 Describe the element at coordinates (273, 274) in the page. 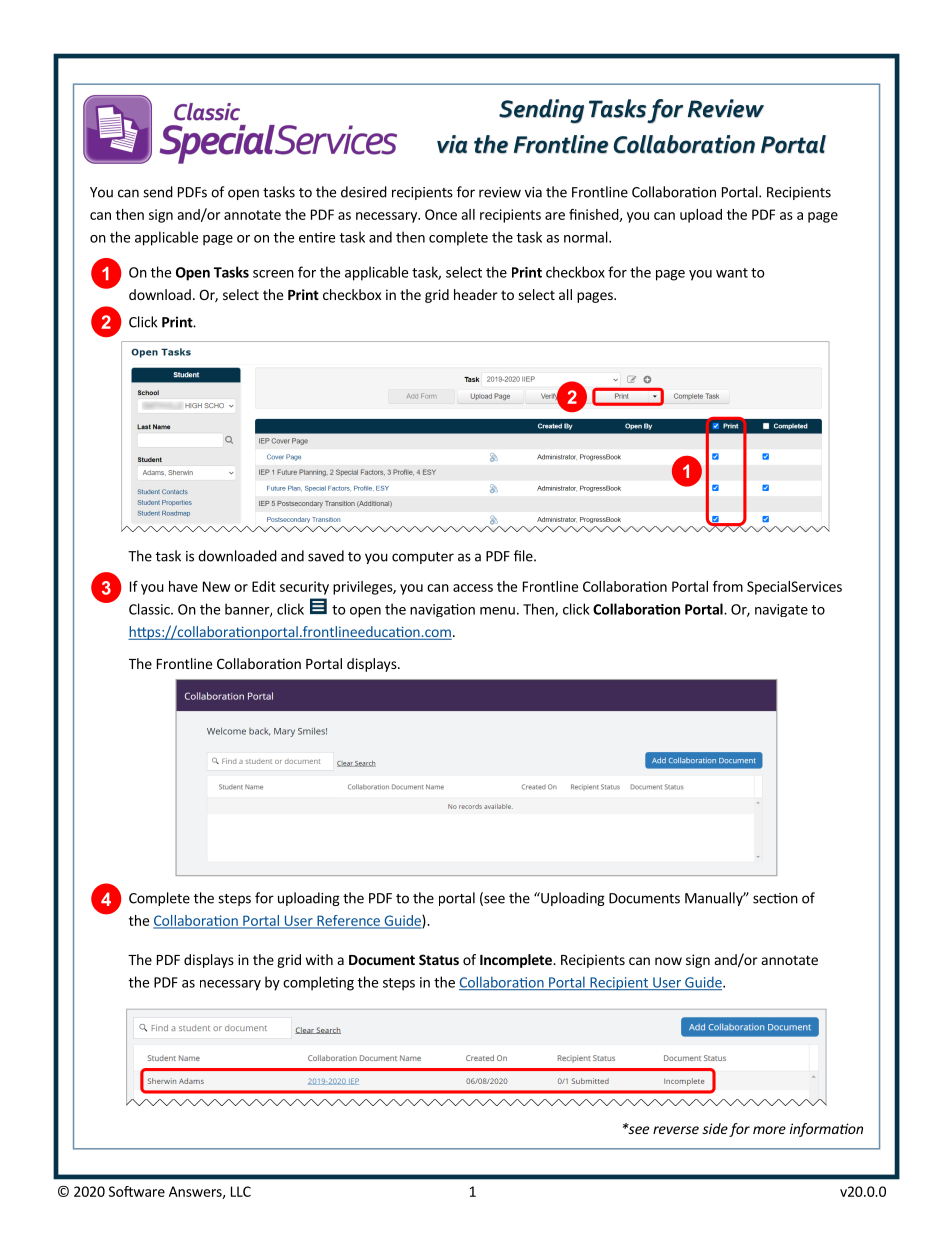

I see `screen` at that location.
